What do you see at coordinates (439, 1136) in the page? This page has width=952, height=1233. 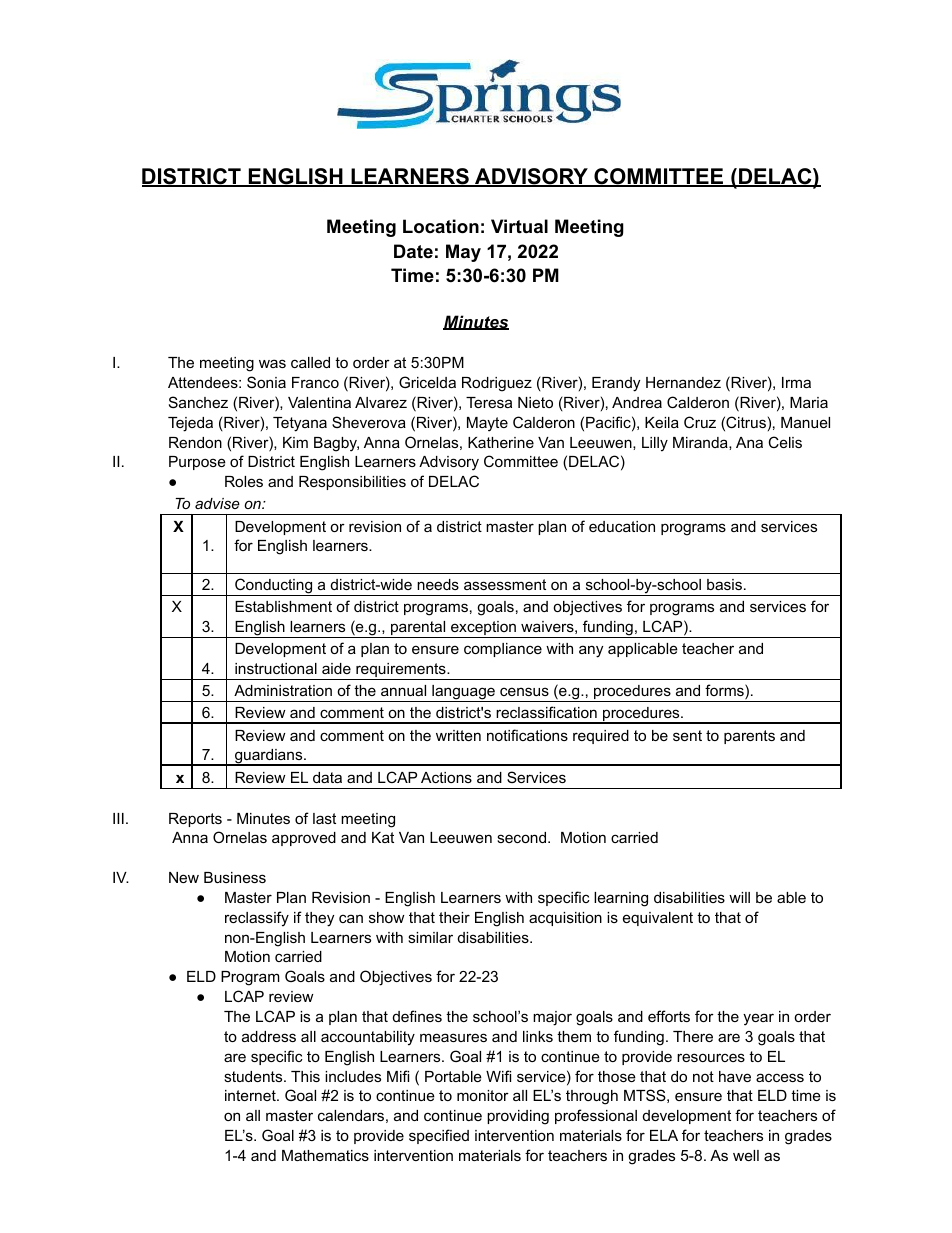 I see `specified` at bounding box center [439, 1136].
